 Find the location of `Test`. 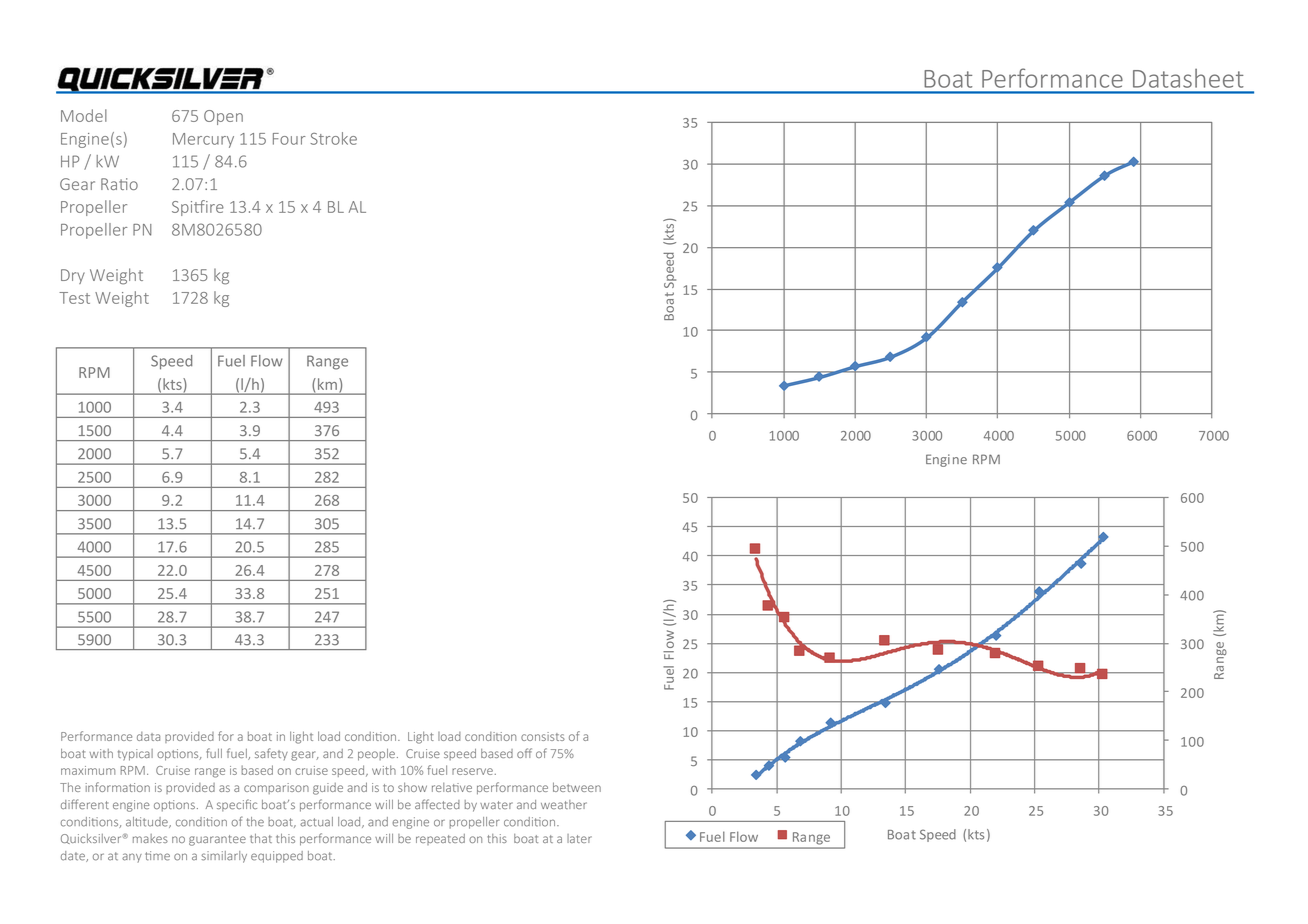

Test is located at coordinates (74, 298).
